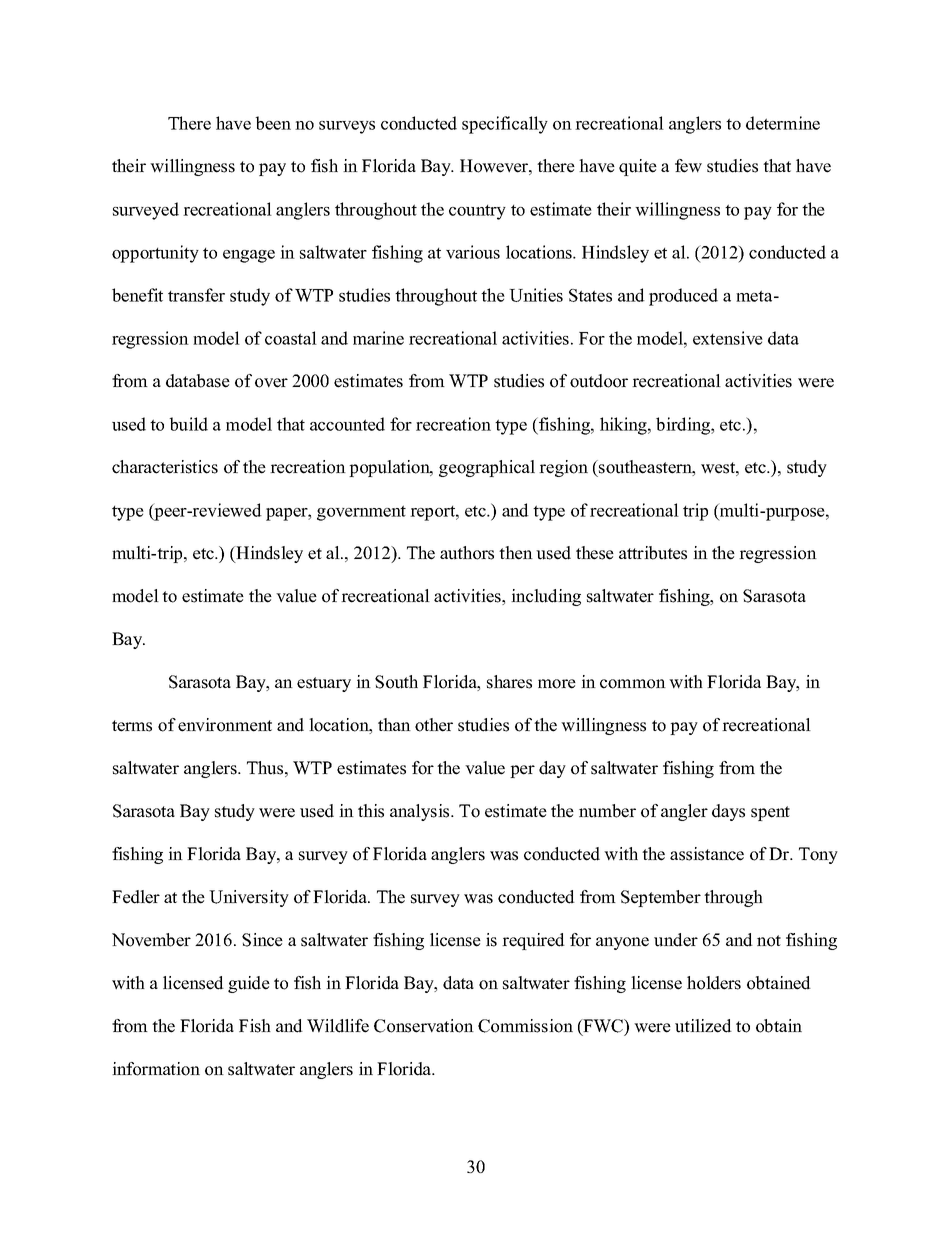 Image resolution: width=952 pixels, height=1233 pixels. What do you see at coordinates (505, 125) in the screenshot?
I see `specifically` at bounding box center [505, 125].
